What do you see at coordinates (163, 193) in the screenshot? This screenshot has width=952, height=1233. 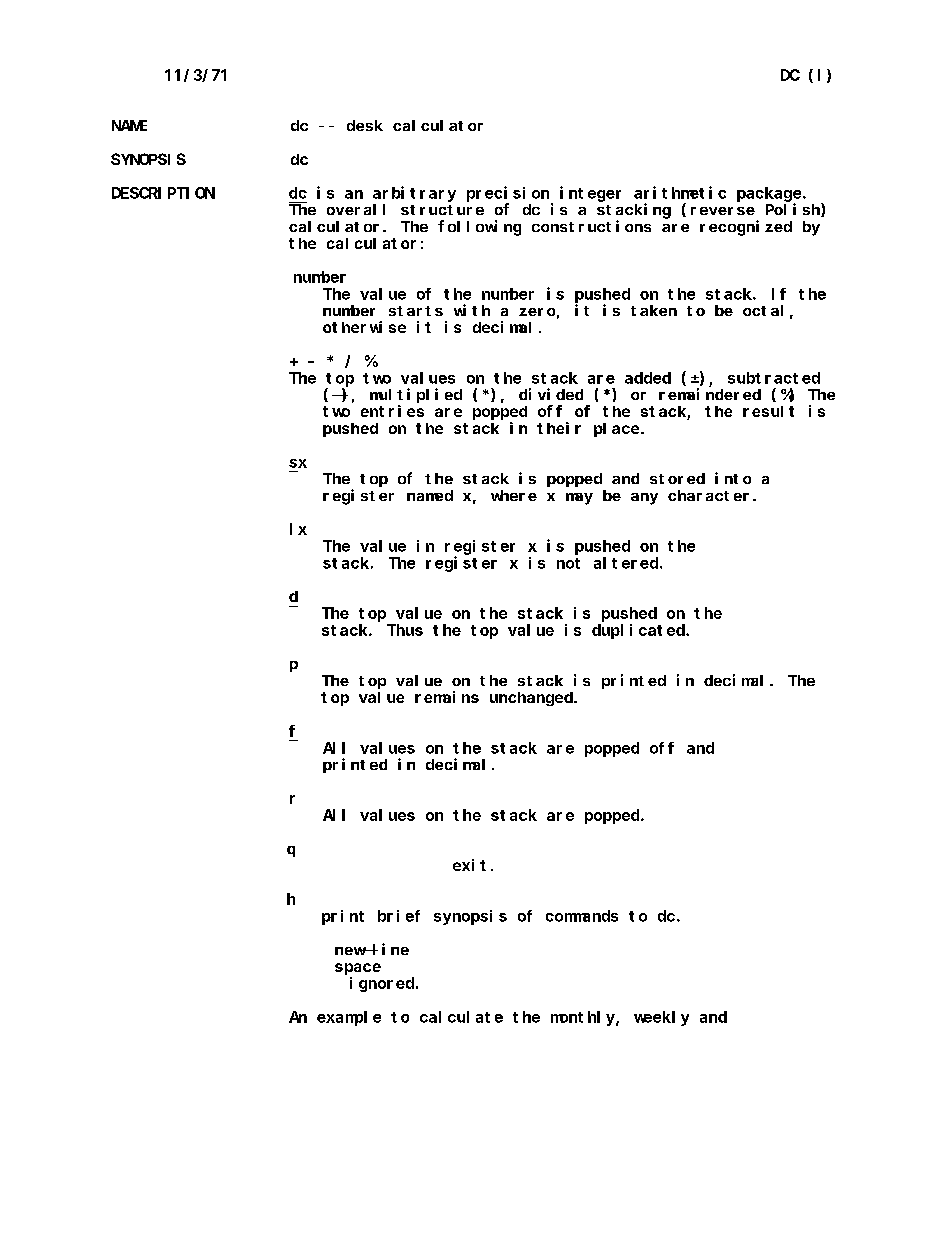 I see `DESCRIPTION` at bounding box center [163, 193].
